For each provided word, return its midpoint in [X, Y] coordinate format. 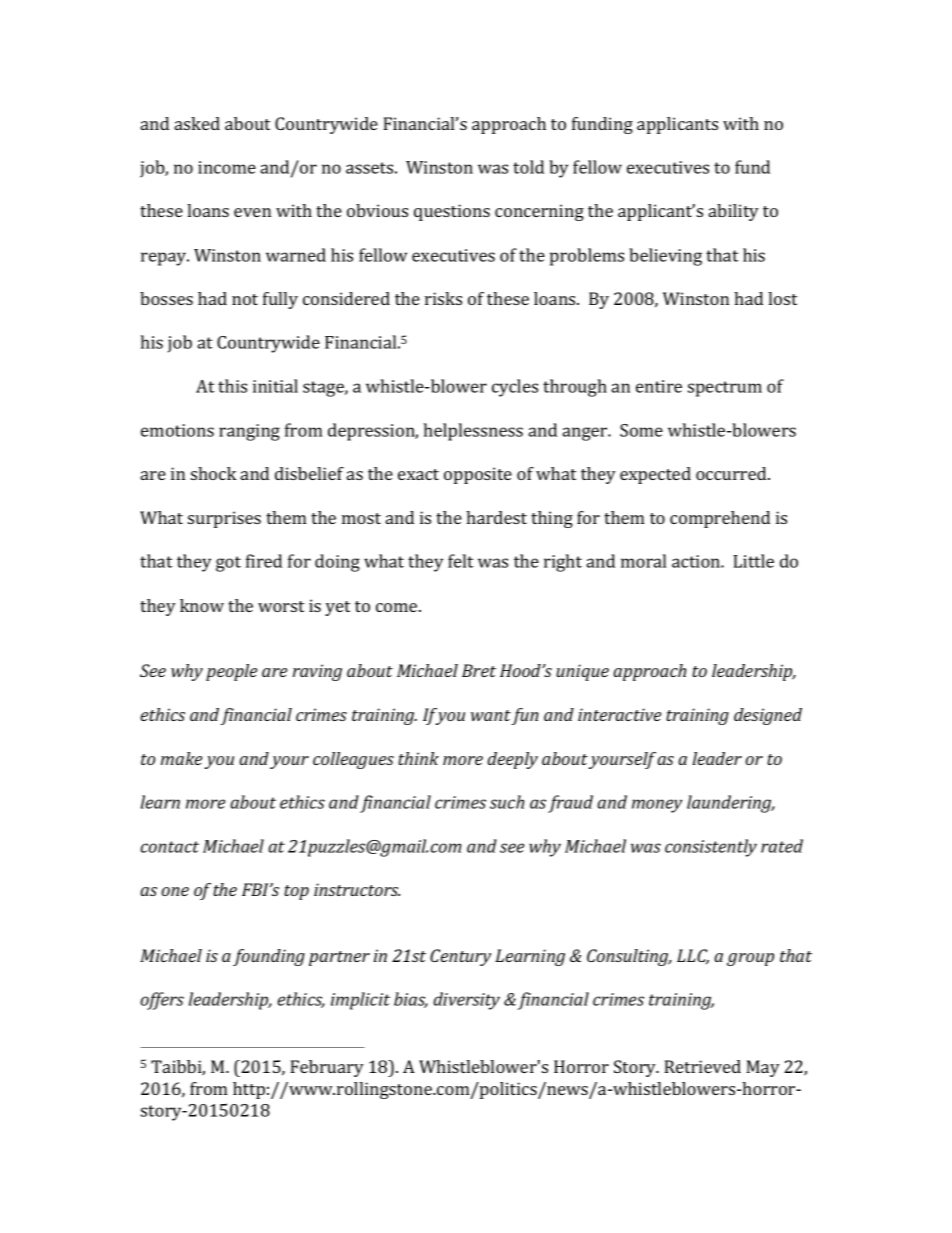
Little [753, 561]
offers [162, 1001]
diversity [466, 1001]
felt [460, 561]
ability [734, 212]
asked [197, 123]
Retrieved [702, 1066]
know [202, 605]
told [528, 167]
